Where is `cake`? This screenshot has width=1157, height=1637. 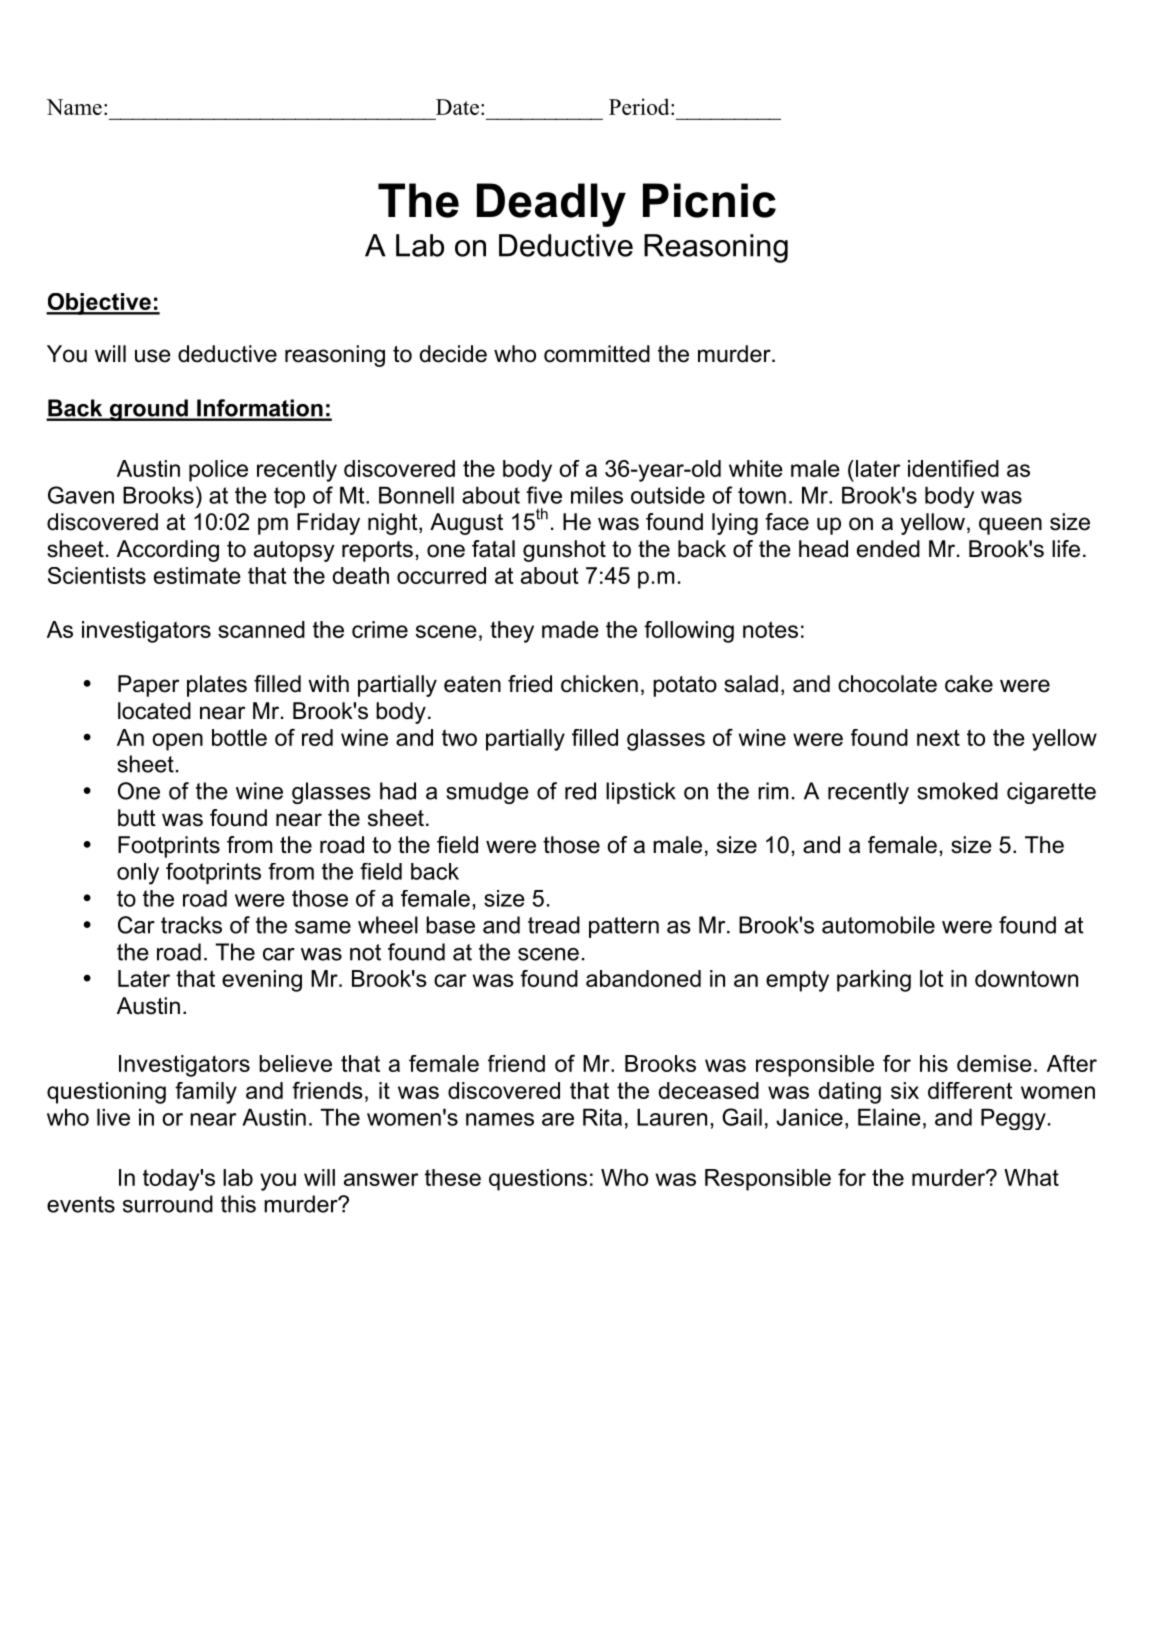
cake is located at coordinates (969, 684).
